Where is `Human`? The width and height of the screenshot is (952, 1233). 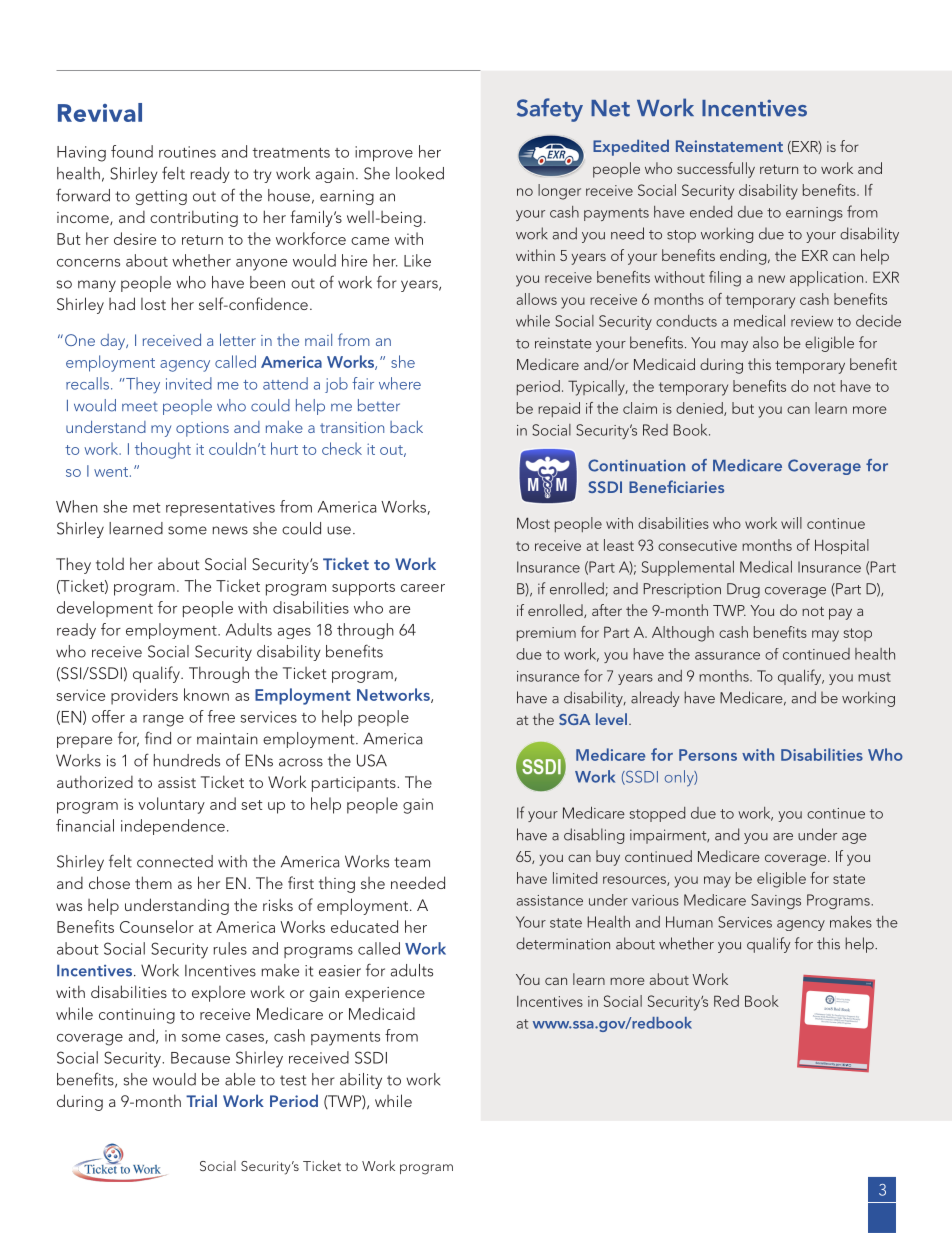
Human is located at coordinates (689, 922).
